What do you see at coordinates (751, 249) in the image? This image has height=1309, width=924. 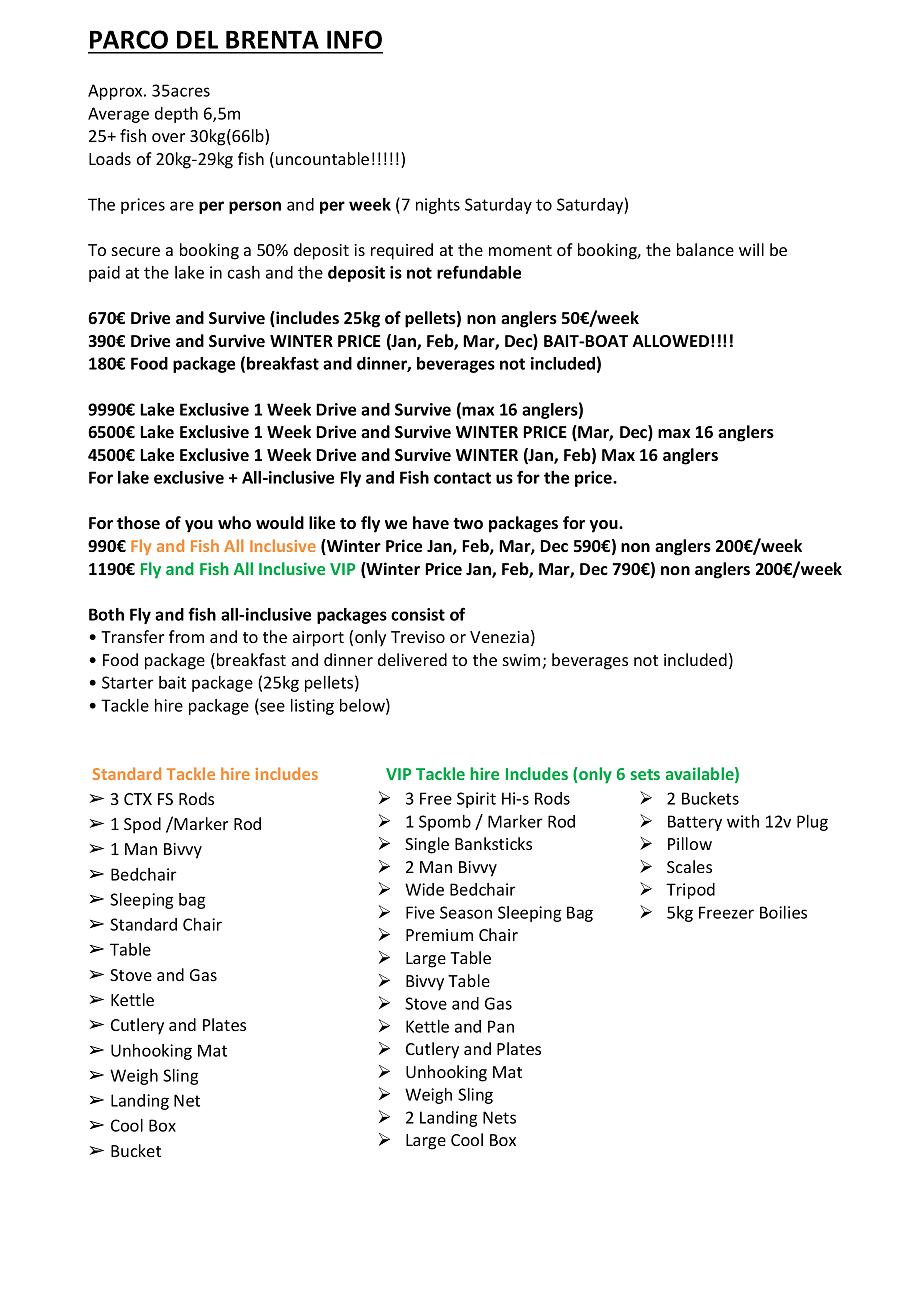 I see `will` at bounding box center [751, 249].
